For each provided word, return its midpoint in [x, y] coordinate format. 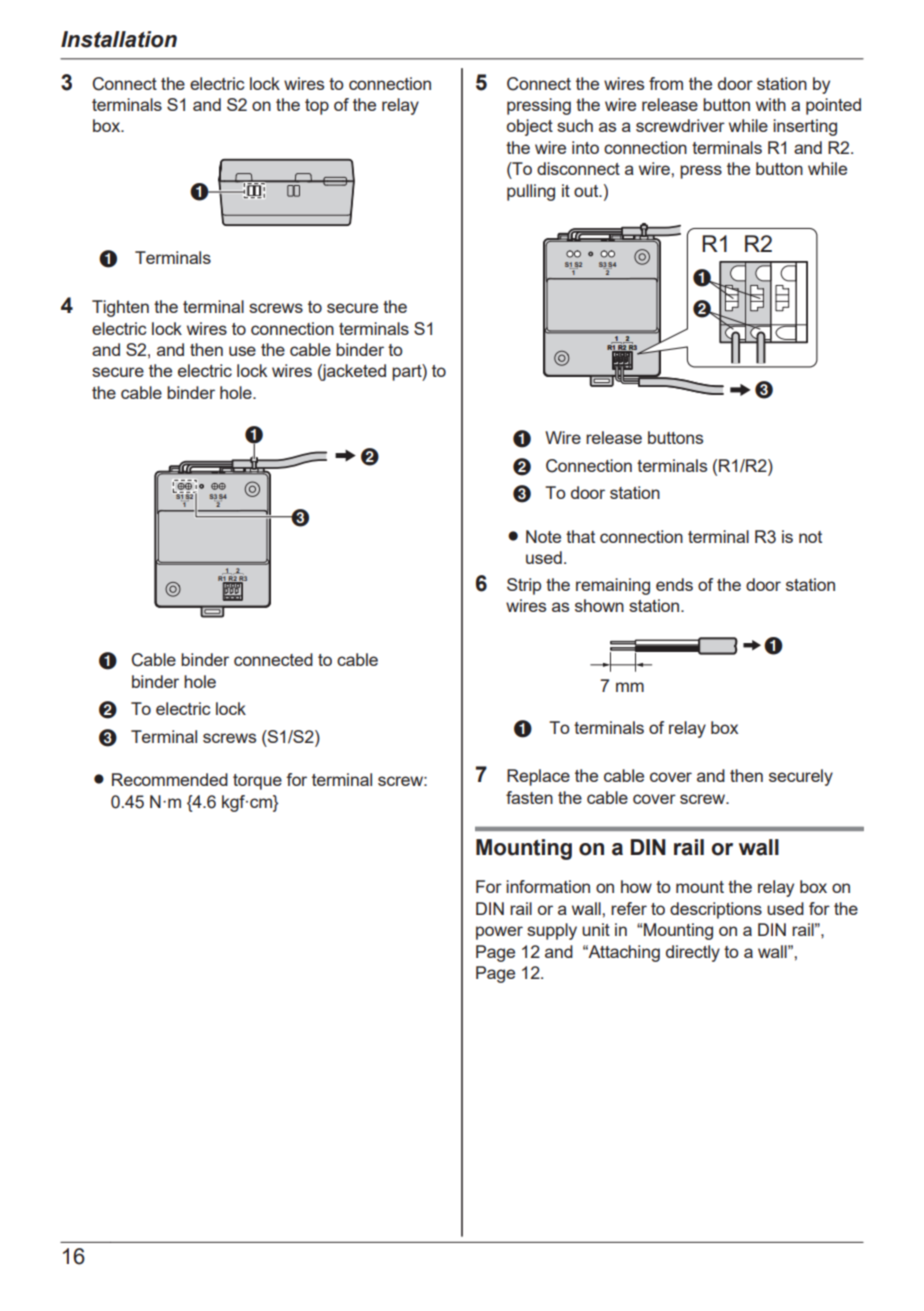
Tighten [120, 308]
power [499, 933]
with [771, 104]
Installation [119, 39]
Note [543, 536]
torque [257, 782]
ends [674, 584]
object [530, 127]
